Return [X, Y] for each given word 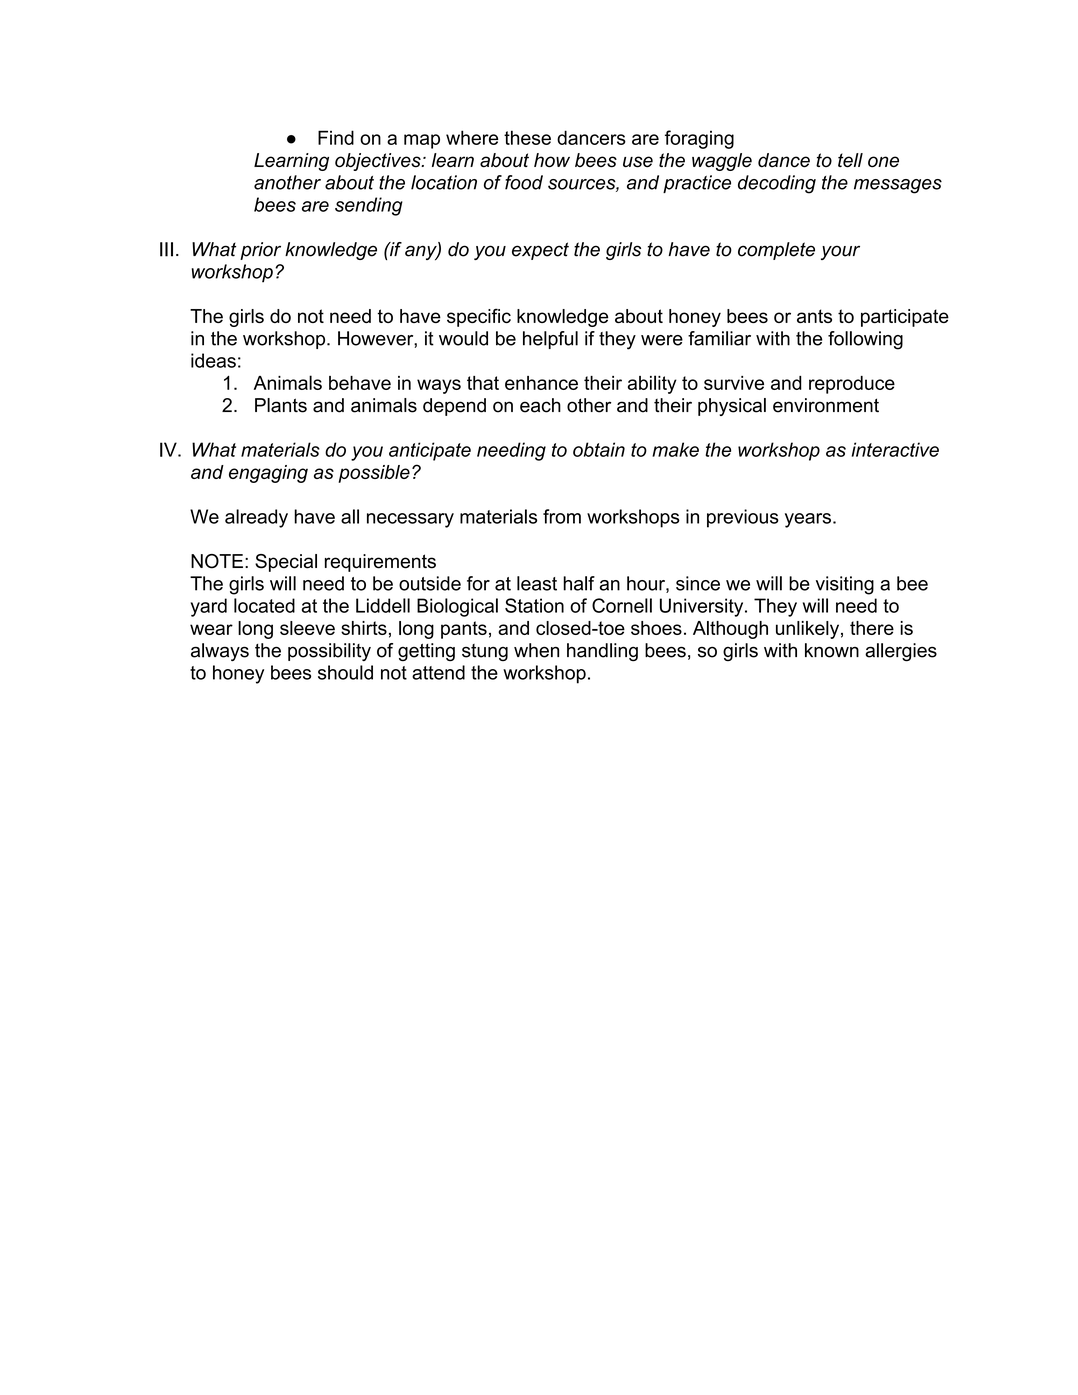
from [562, 516]
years [808, 520]
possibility [329, 652]
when [536, 650]
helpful [550, 340]
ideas [213, 360]
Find [336, 137]
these [527, 137]
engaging [268, 474]
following [865, 340]
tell [850, 160]
